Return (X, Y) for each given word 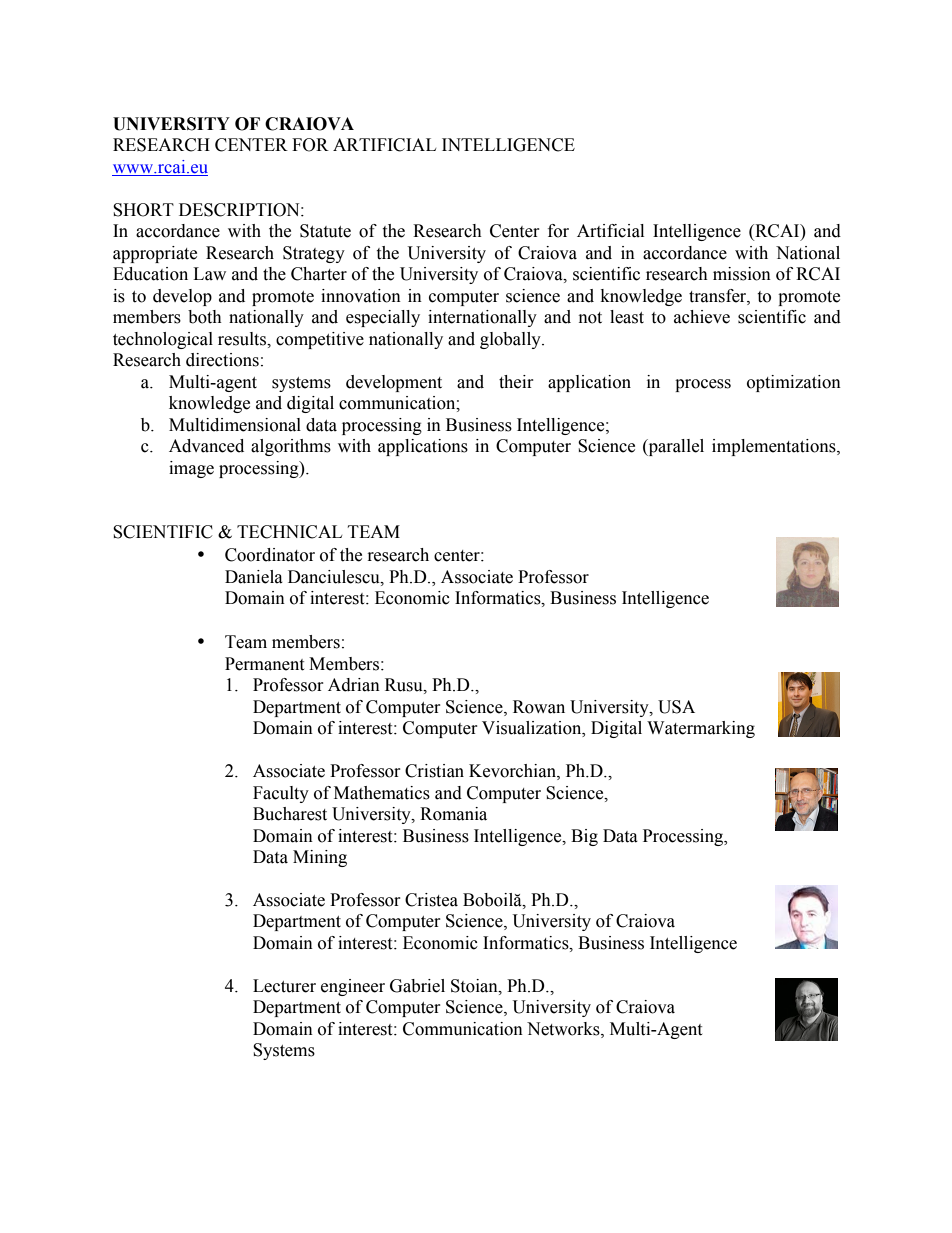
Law (209, 274)
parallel (675, 447)
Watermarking (701, 729)
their (516, 382)
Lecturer (284, 986)
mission (742, 274)
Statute (325, 231)
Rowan (539, 707)
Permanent (264, 664)
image (191, 469)
